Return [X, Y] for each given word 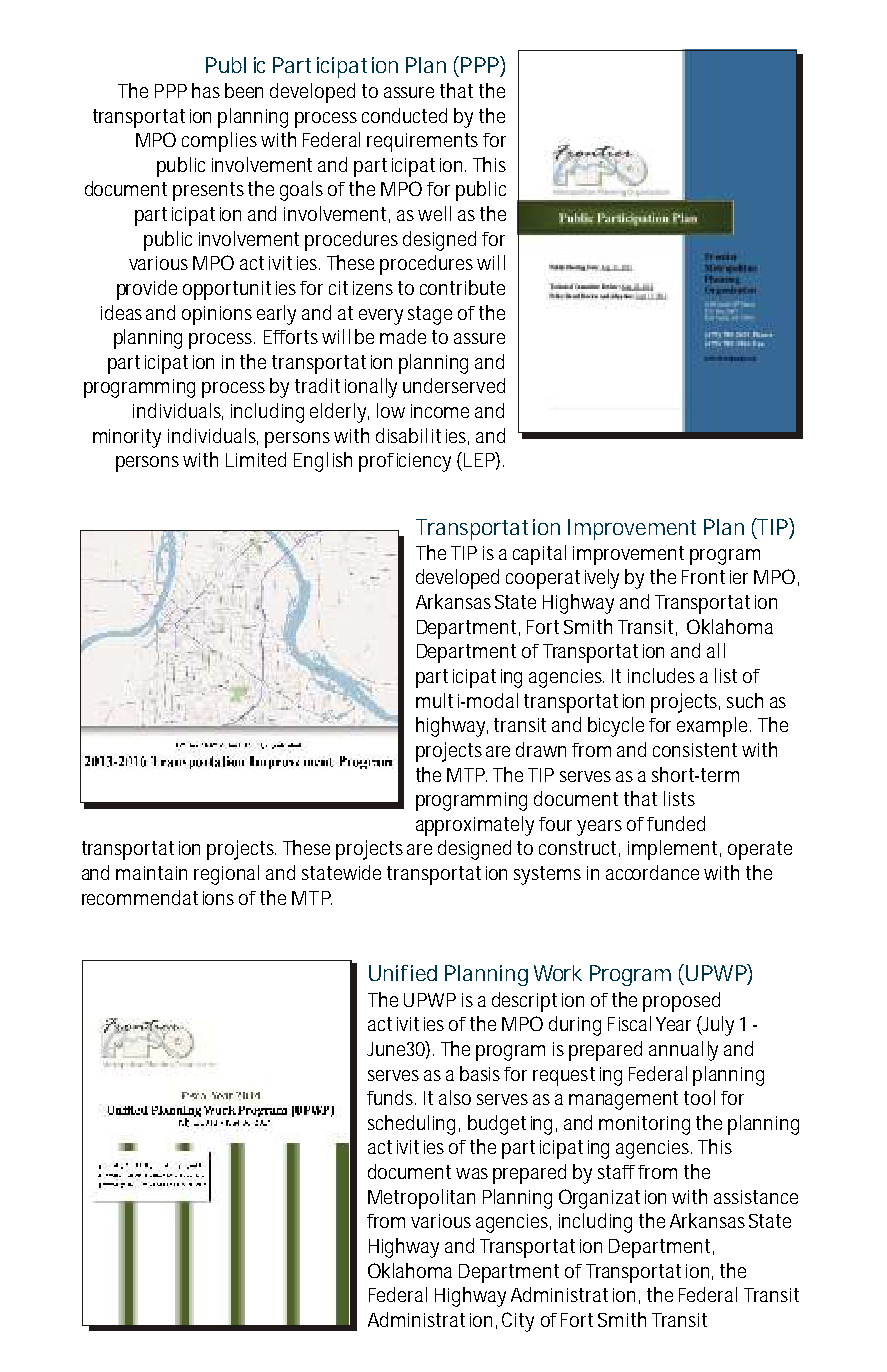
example [712, 727]
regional [226, 875]
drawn [541, 749]
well [434, 213]
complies [219, 142]
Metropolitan [421, 1199]
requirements [422, 142]
